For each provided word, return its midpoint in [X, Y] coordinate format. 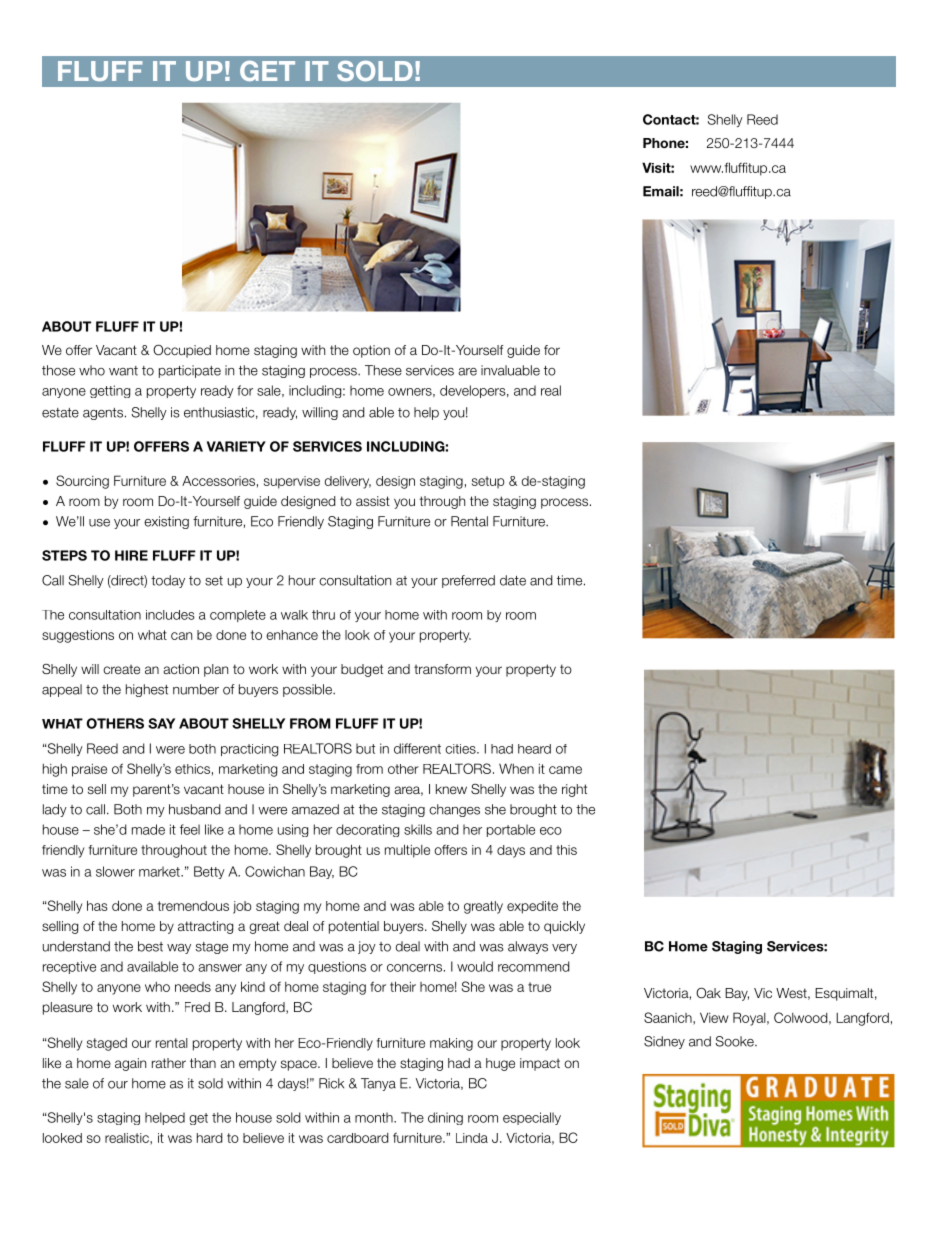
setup [488, 482]
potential [354, 927]
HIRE [131, 555]
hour [302, 580]
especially [532, 1118]
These [383, 370]
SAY [161, 723]
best [150, 946]
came [565, 770]
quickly [564, 927]
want [123, 371]
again [130, 1064]
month [375, 1117]
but [365, 748]
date [513, 580]
